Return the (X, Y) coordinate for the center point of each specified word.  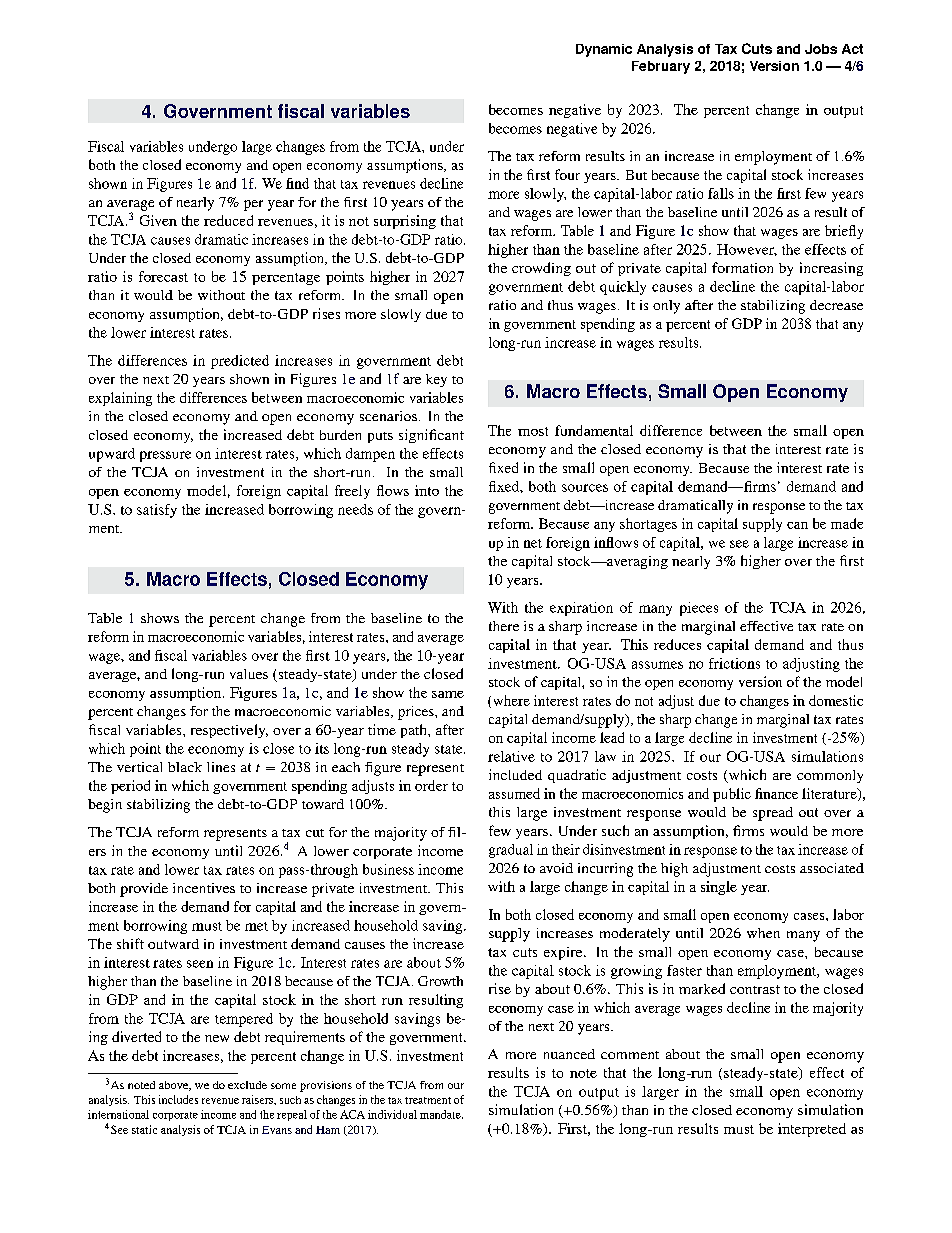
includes (178, 1099)
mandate (441, 1114)
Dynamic (604, 50)
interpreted (812, 1130)
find (297, 183)
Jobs (821, 49)
